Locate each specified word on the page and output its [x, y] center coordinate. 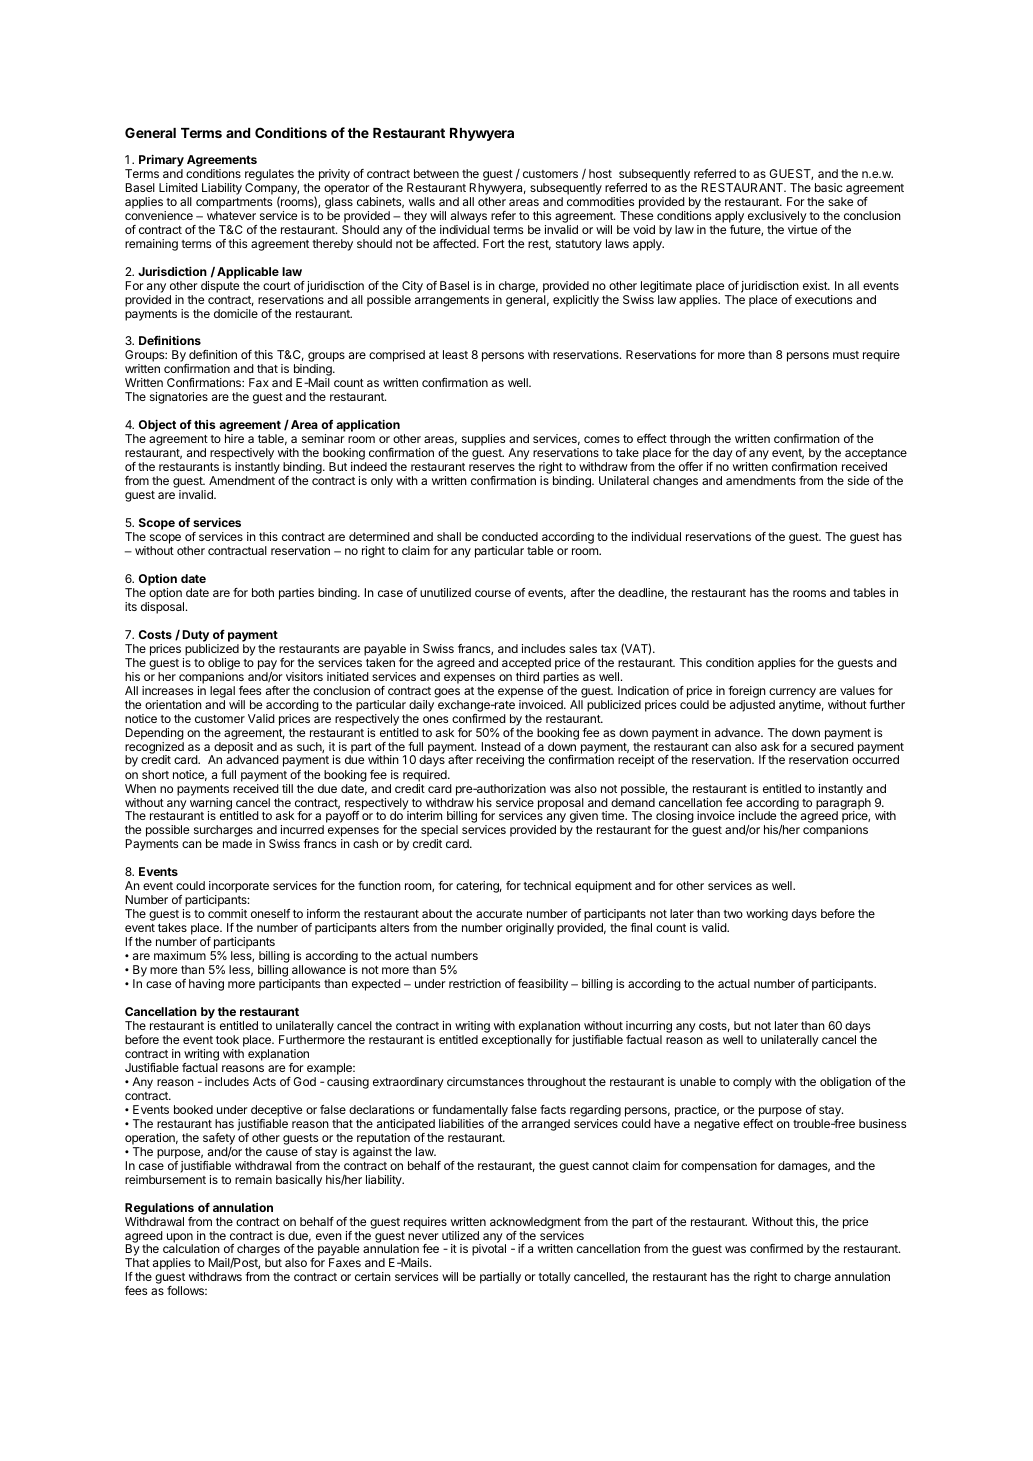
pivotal [489, 1250]
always [469, 217]
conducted [510, 536]
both [263, 592]
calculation [191, 1248]
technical [547, 885]
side [858, 480]
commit [227, 913]
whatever [231, 215]
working [767, 915]
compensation [719, 1167]
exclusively [777, 217]
